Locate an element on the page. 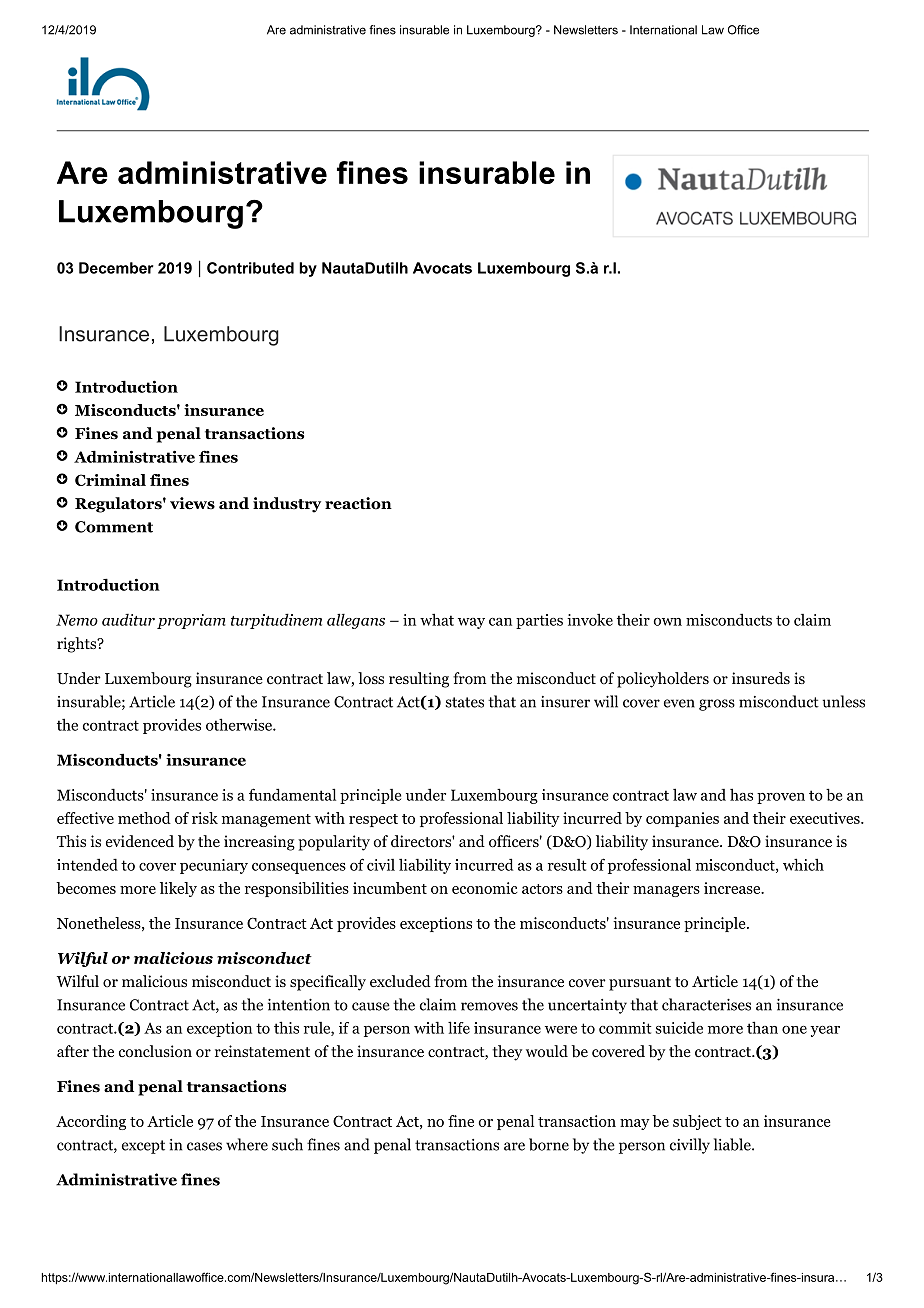 This image has height=1308, width=924. Comment is located at coordinates (114, 527).
